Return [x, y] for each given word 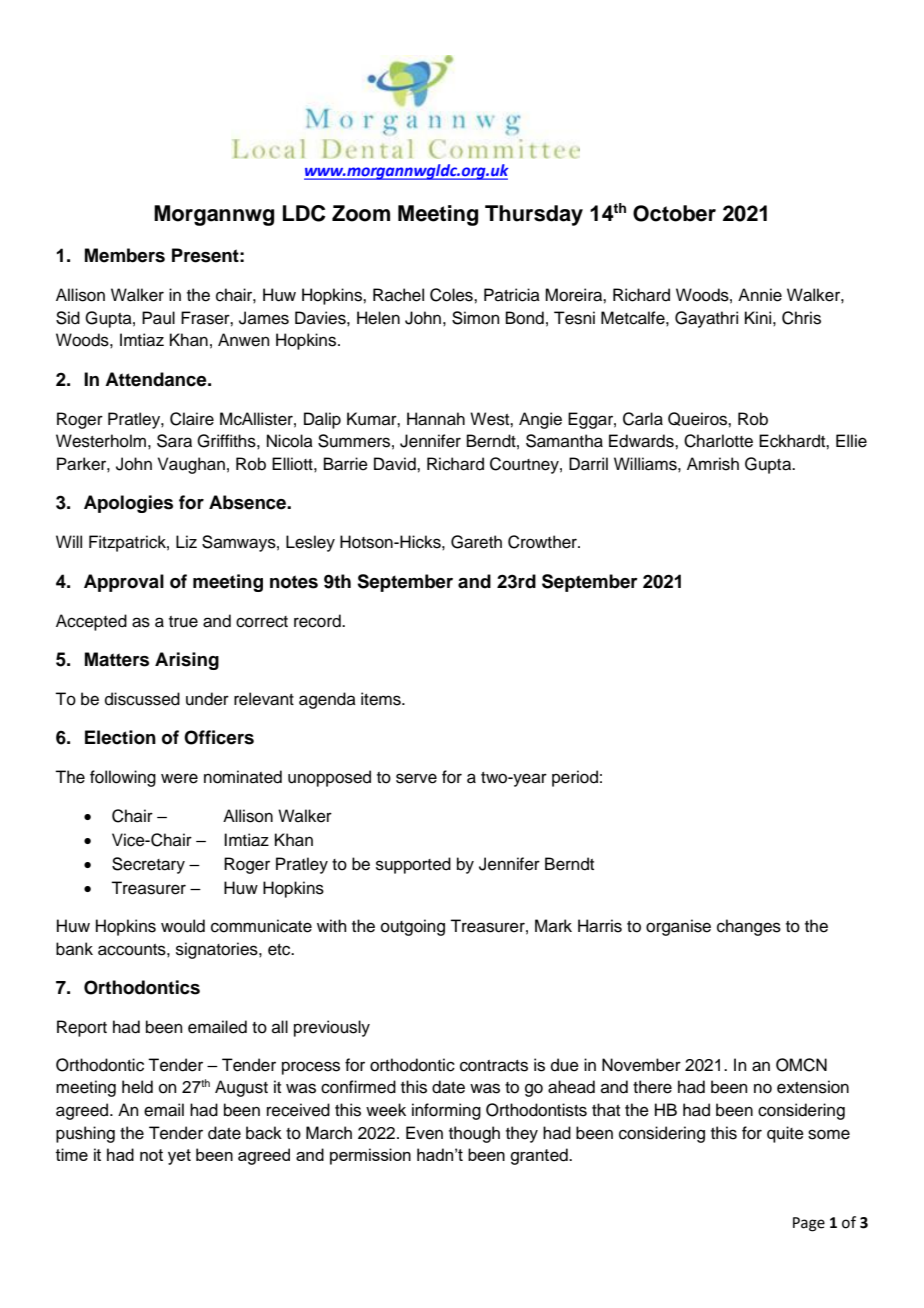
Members [125, 255]
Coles [452, 295]
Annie [760, 295]
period [575, 778]
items [382, 699]
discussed [142, 699]
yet [179, 1157]
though [474, 1134]
